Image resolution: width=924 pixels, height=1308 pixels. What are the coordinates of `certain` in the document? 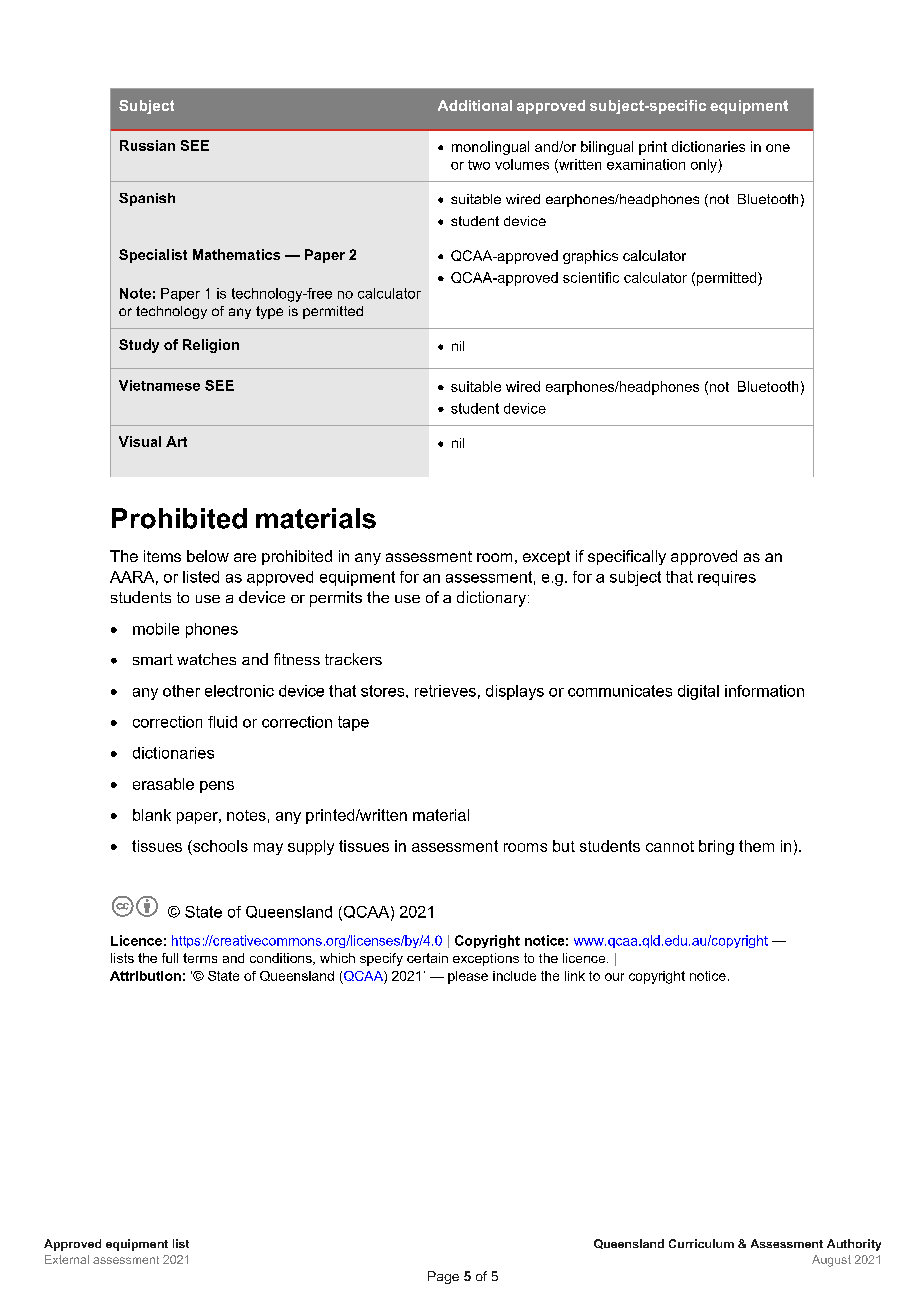 It's located at (427, 958).
